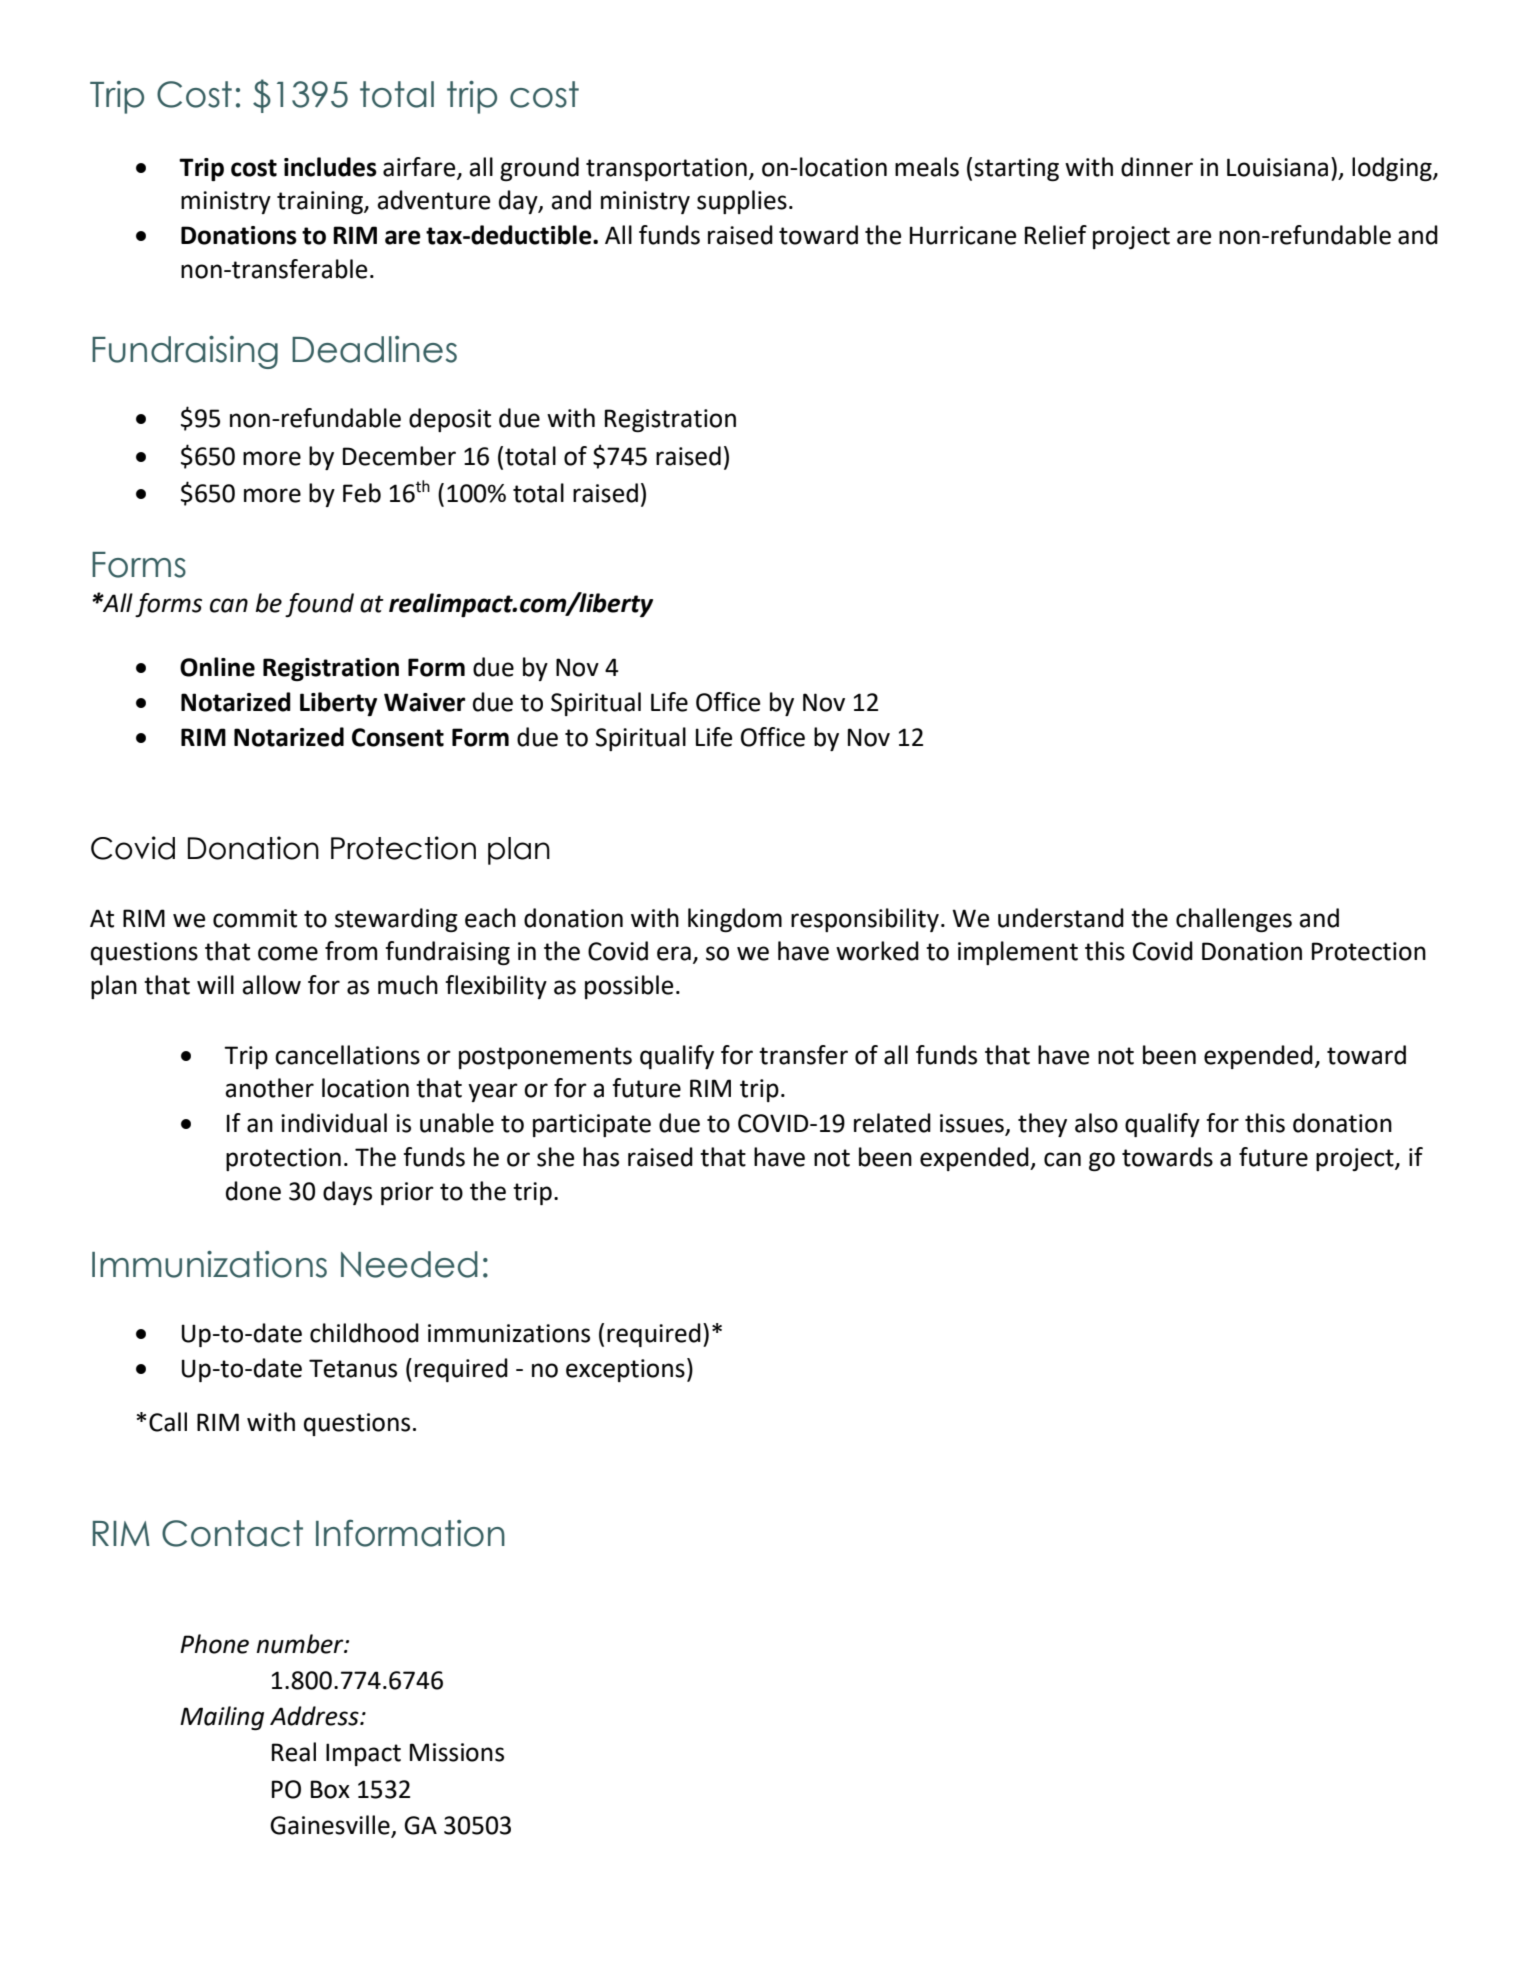  Describe the element at coordinates (271, 985) in the screenshot. I see `allow` at that location.
